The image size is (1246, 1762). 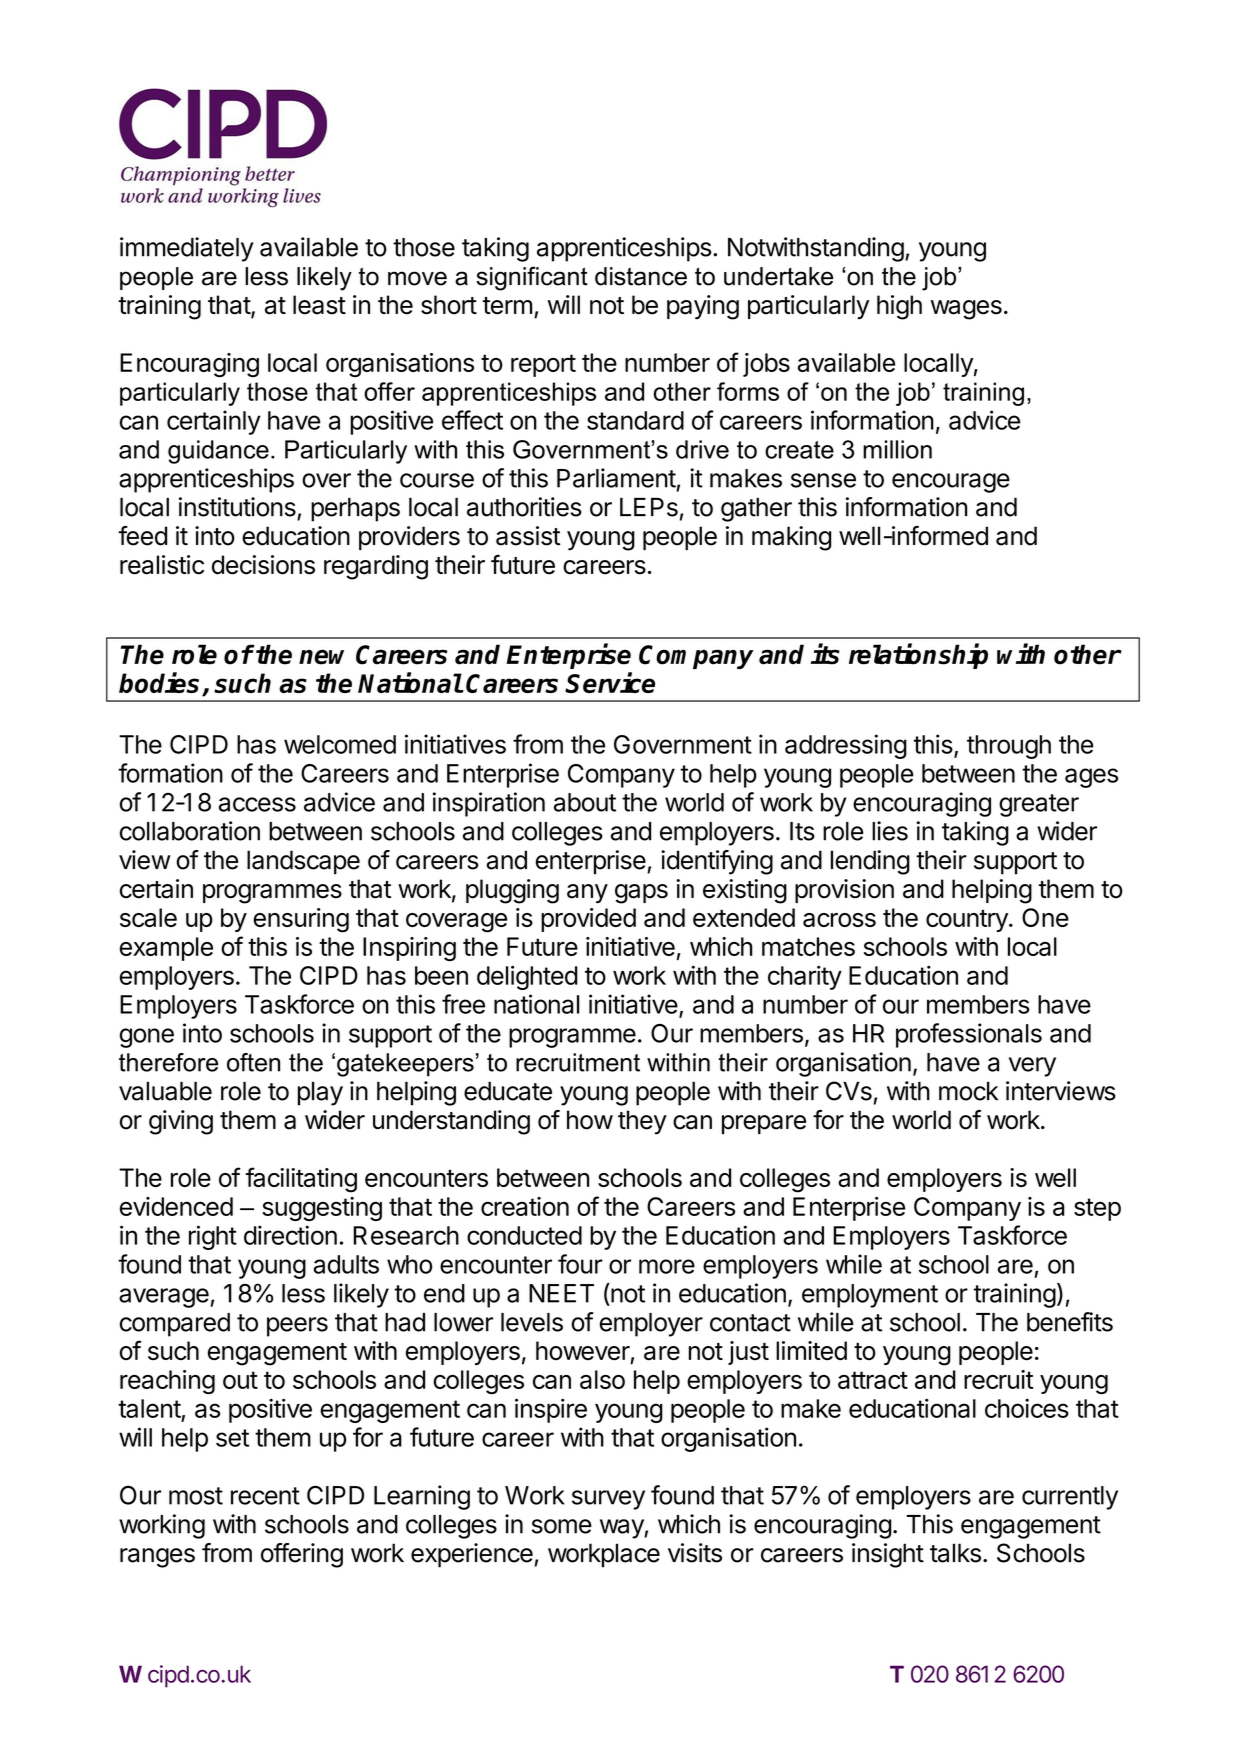 What do you see at coordinates (641, 276) in the screenshot?
I see `distance` at bounding box center [641, 276].
